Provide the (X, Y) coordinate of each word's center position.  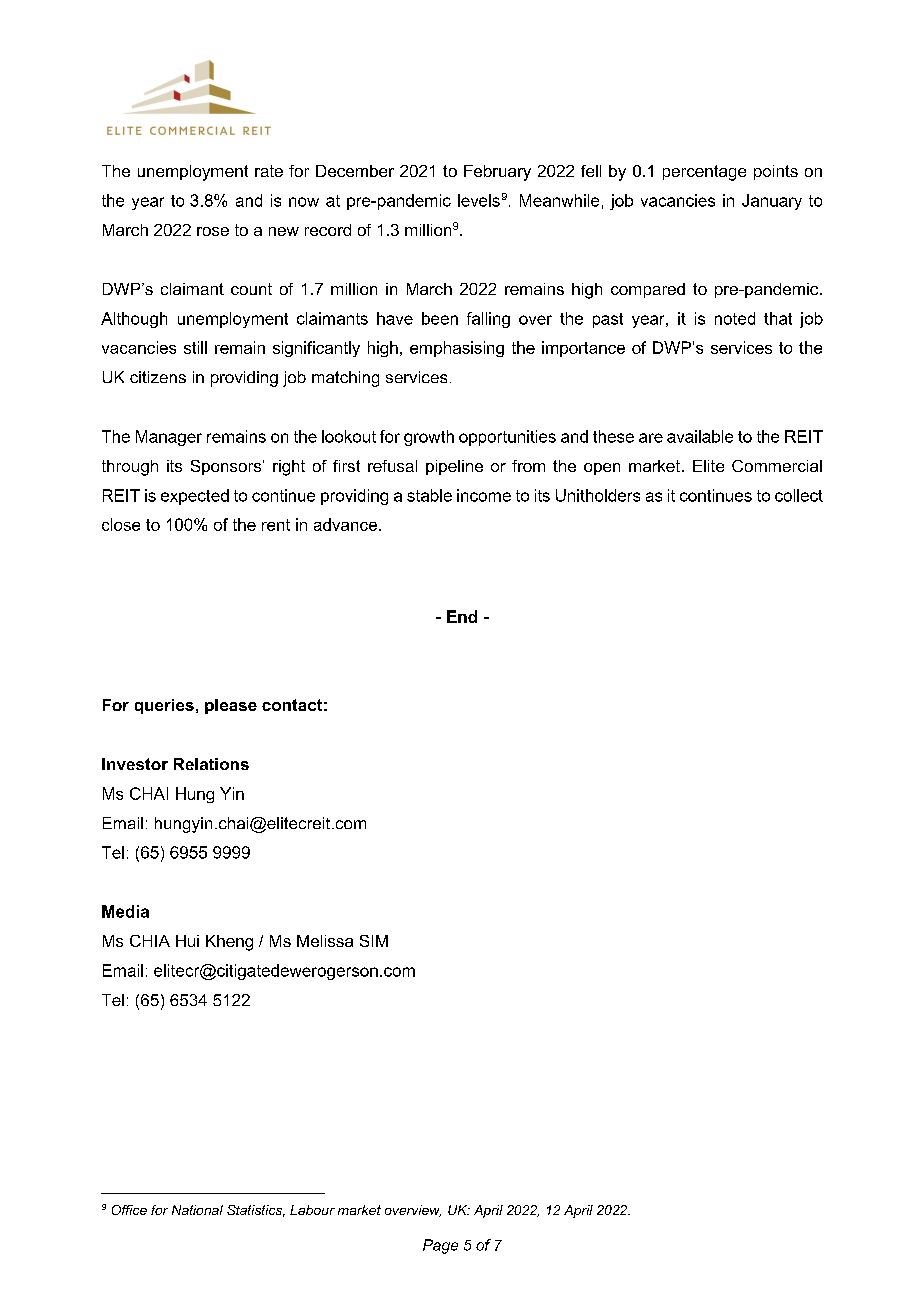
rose (213, 231)
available (700, 436)
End (462, 616)
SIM (374, 941)
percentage (704, 173)
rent (276, 525)
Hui (187, 941)
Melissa (325, 941)
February (497, 173)
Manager (169, 438)
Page (440, 1246)
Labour (312, 1210)
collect (799, 495)
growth (429, 438)
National (197, 1210)
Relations (211, 764)
